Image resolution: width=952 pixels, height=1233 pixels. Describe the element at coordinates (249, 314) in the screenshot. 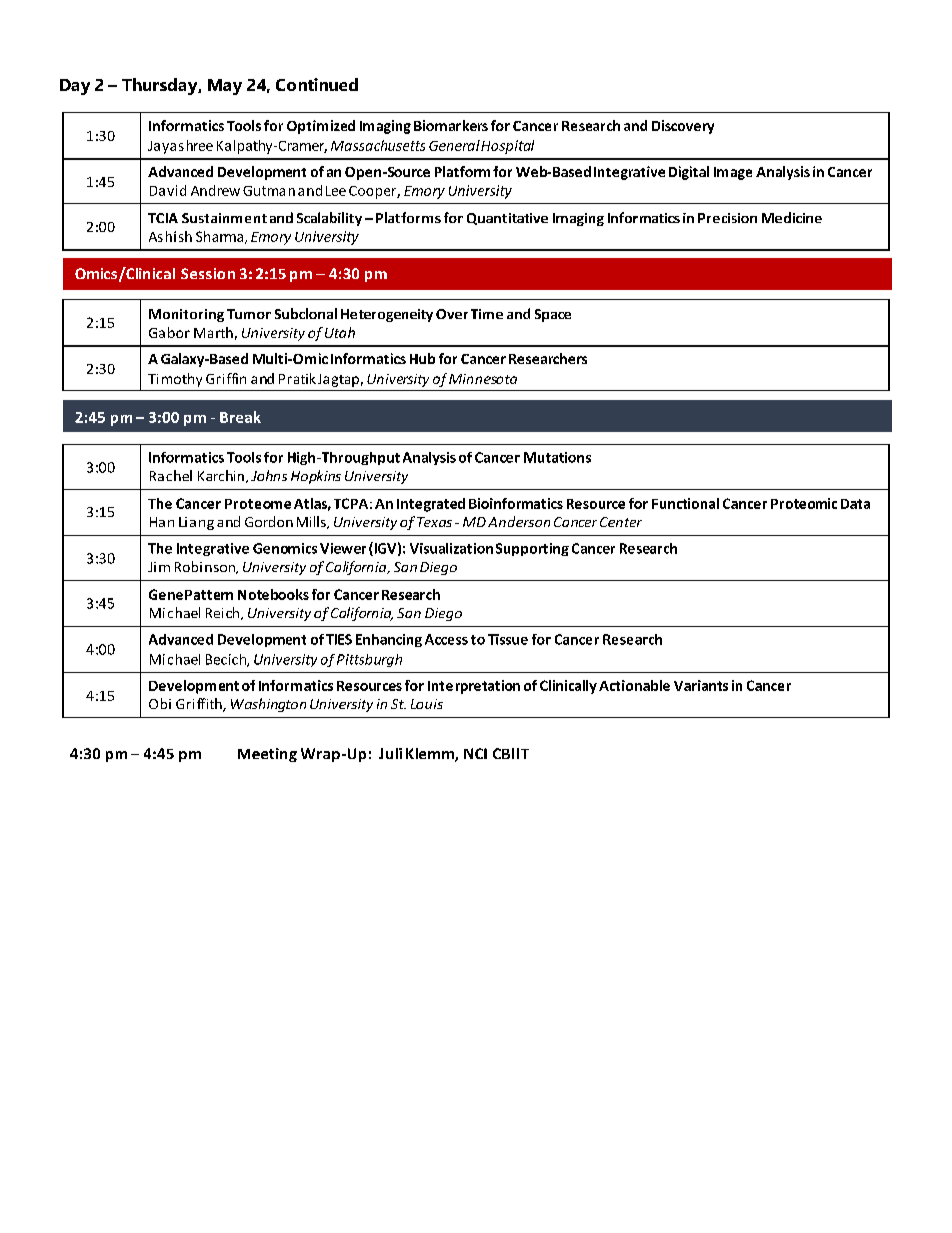

I see `Tumor` at that location.
